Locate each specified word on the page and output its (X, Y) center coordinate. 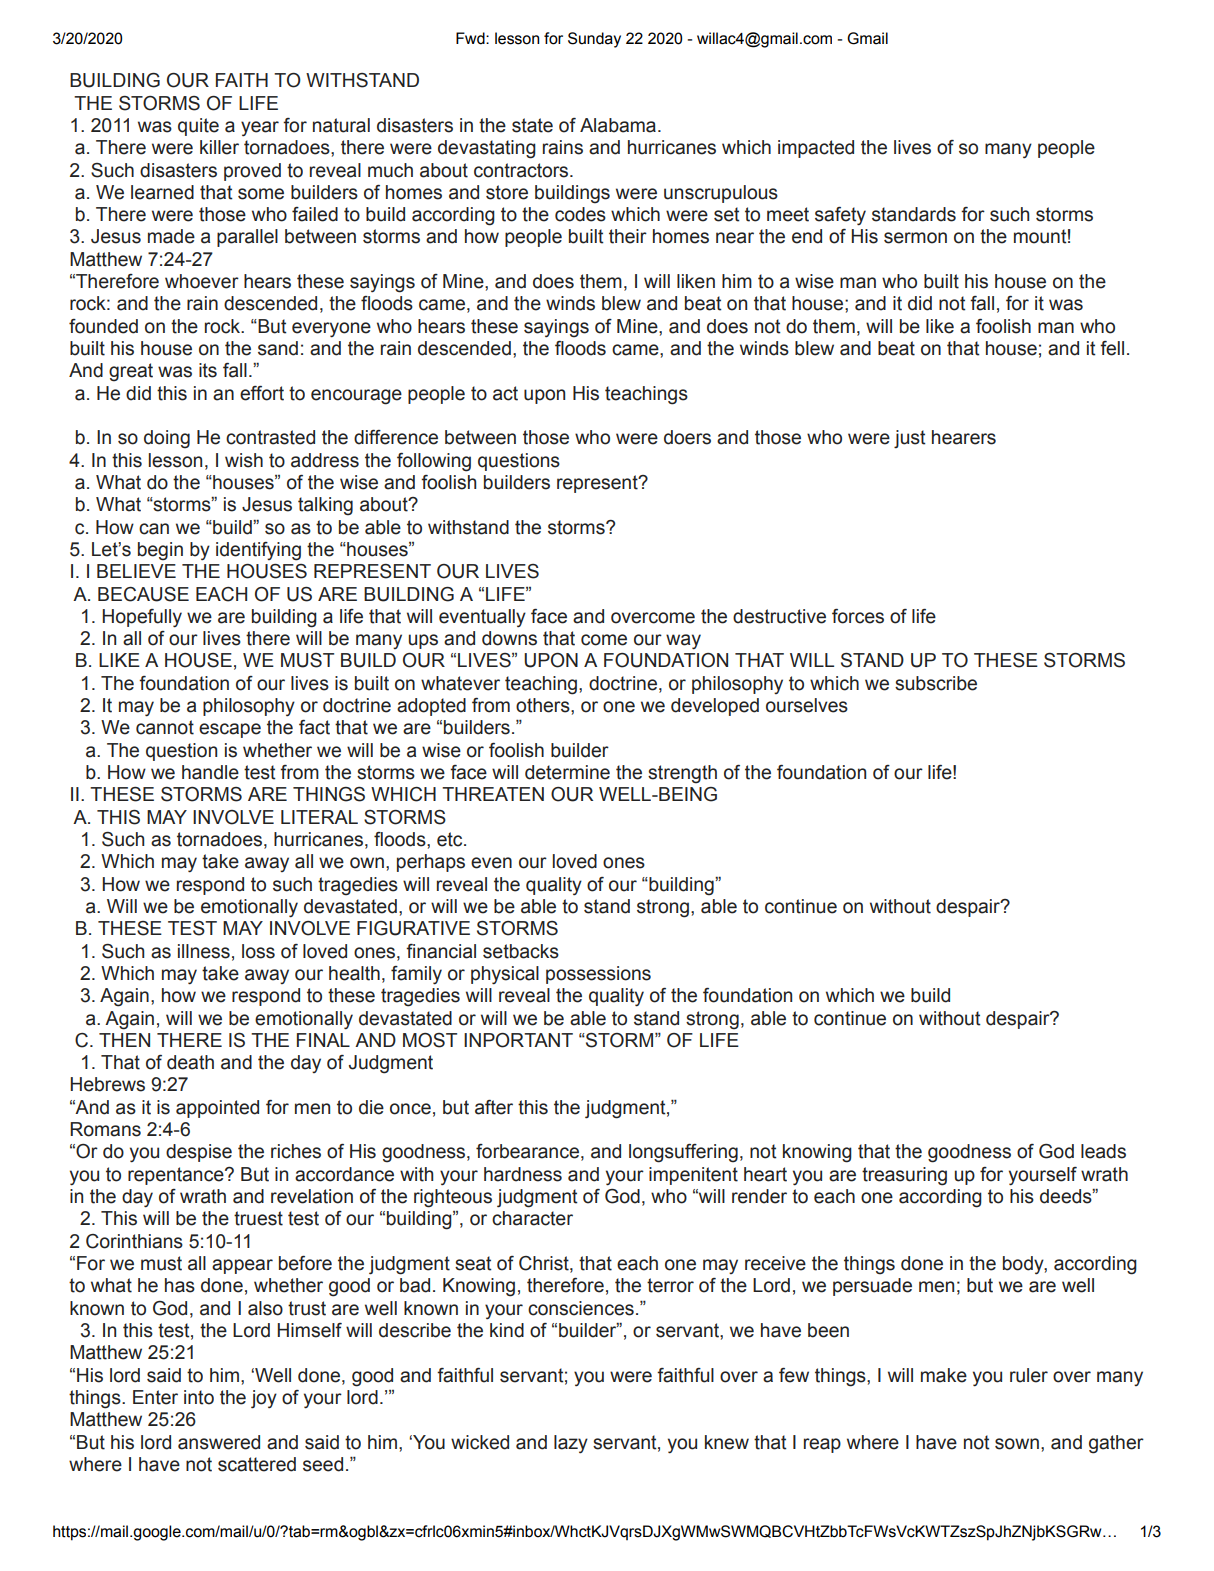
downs (509, 638)
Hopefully (142, 618)
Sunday (594, 40)
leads (1103, 1151)
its (208, 370)
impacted (816, 149)
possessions (598, 975)
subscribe (936, 683)
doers (687, 437)
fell (1112, 348)
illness (204, 951)
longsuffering (683, 1153)
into (199, 1397)
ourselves (807, 705)
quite (198, 127)
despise (199, 1153)
